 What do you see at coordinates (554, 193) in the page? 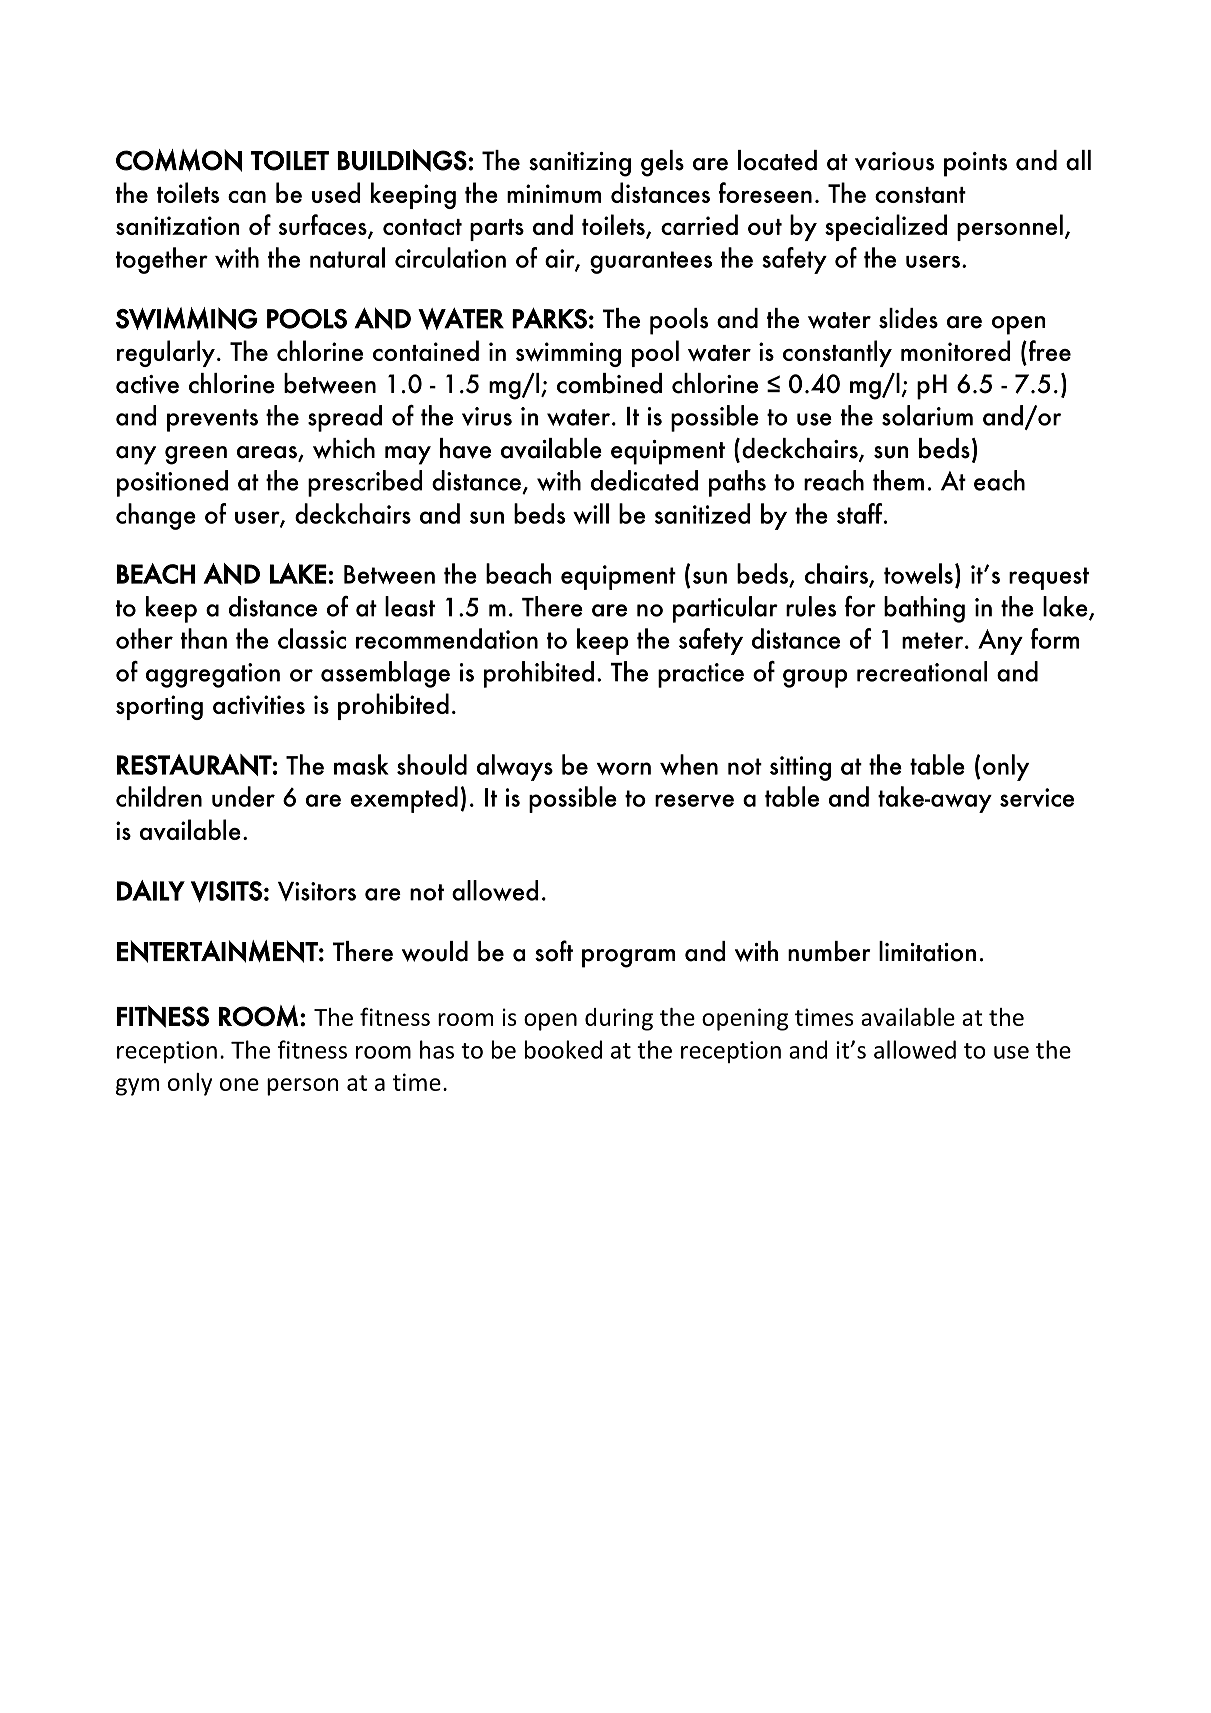
I see `minimum` at bounding box center [554, 193].
